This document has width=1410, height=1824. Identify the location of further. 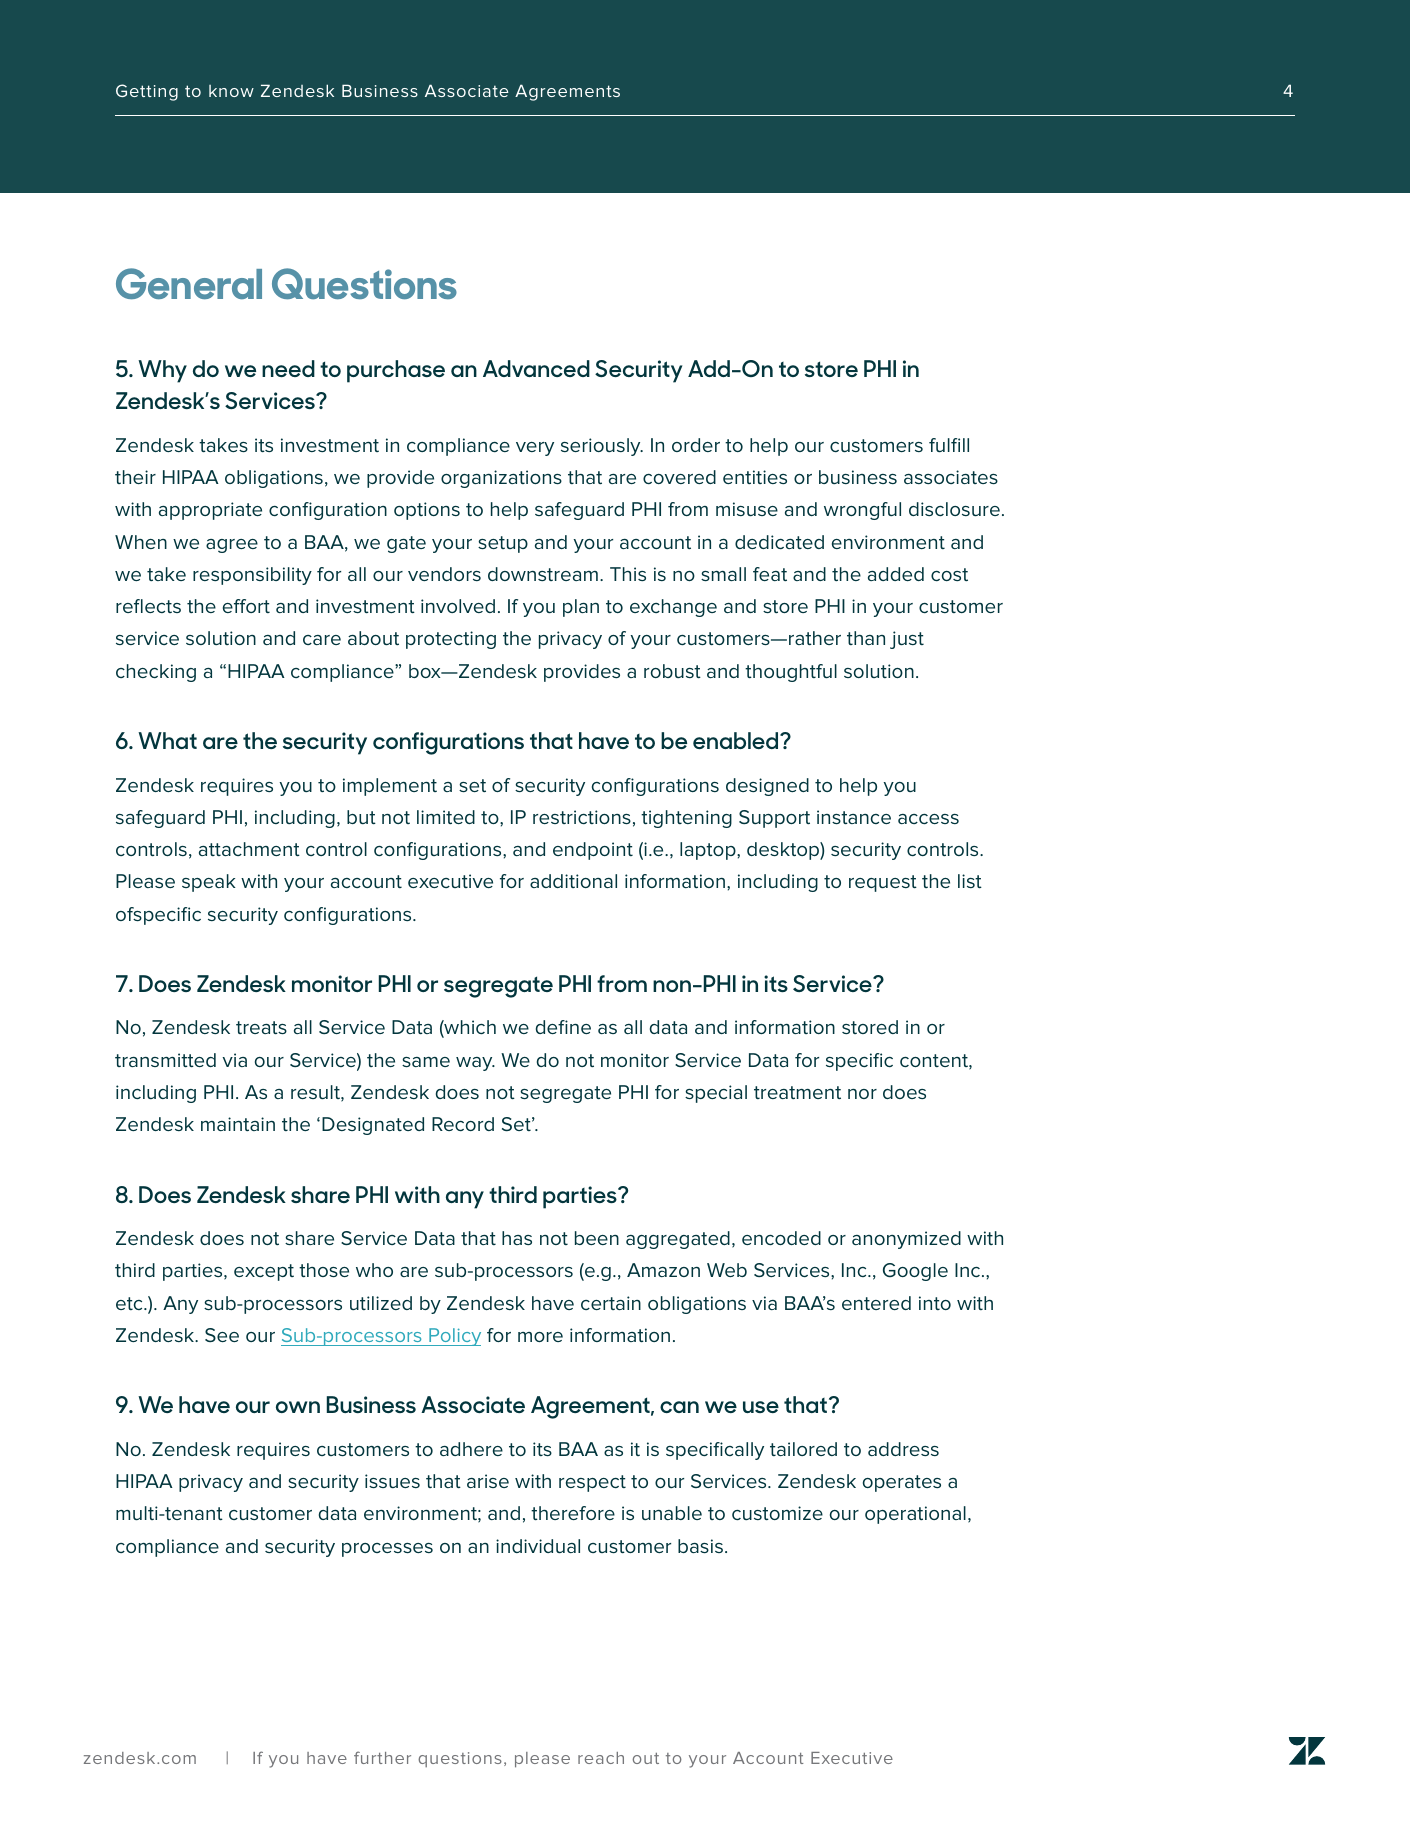
(382, 1757).
